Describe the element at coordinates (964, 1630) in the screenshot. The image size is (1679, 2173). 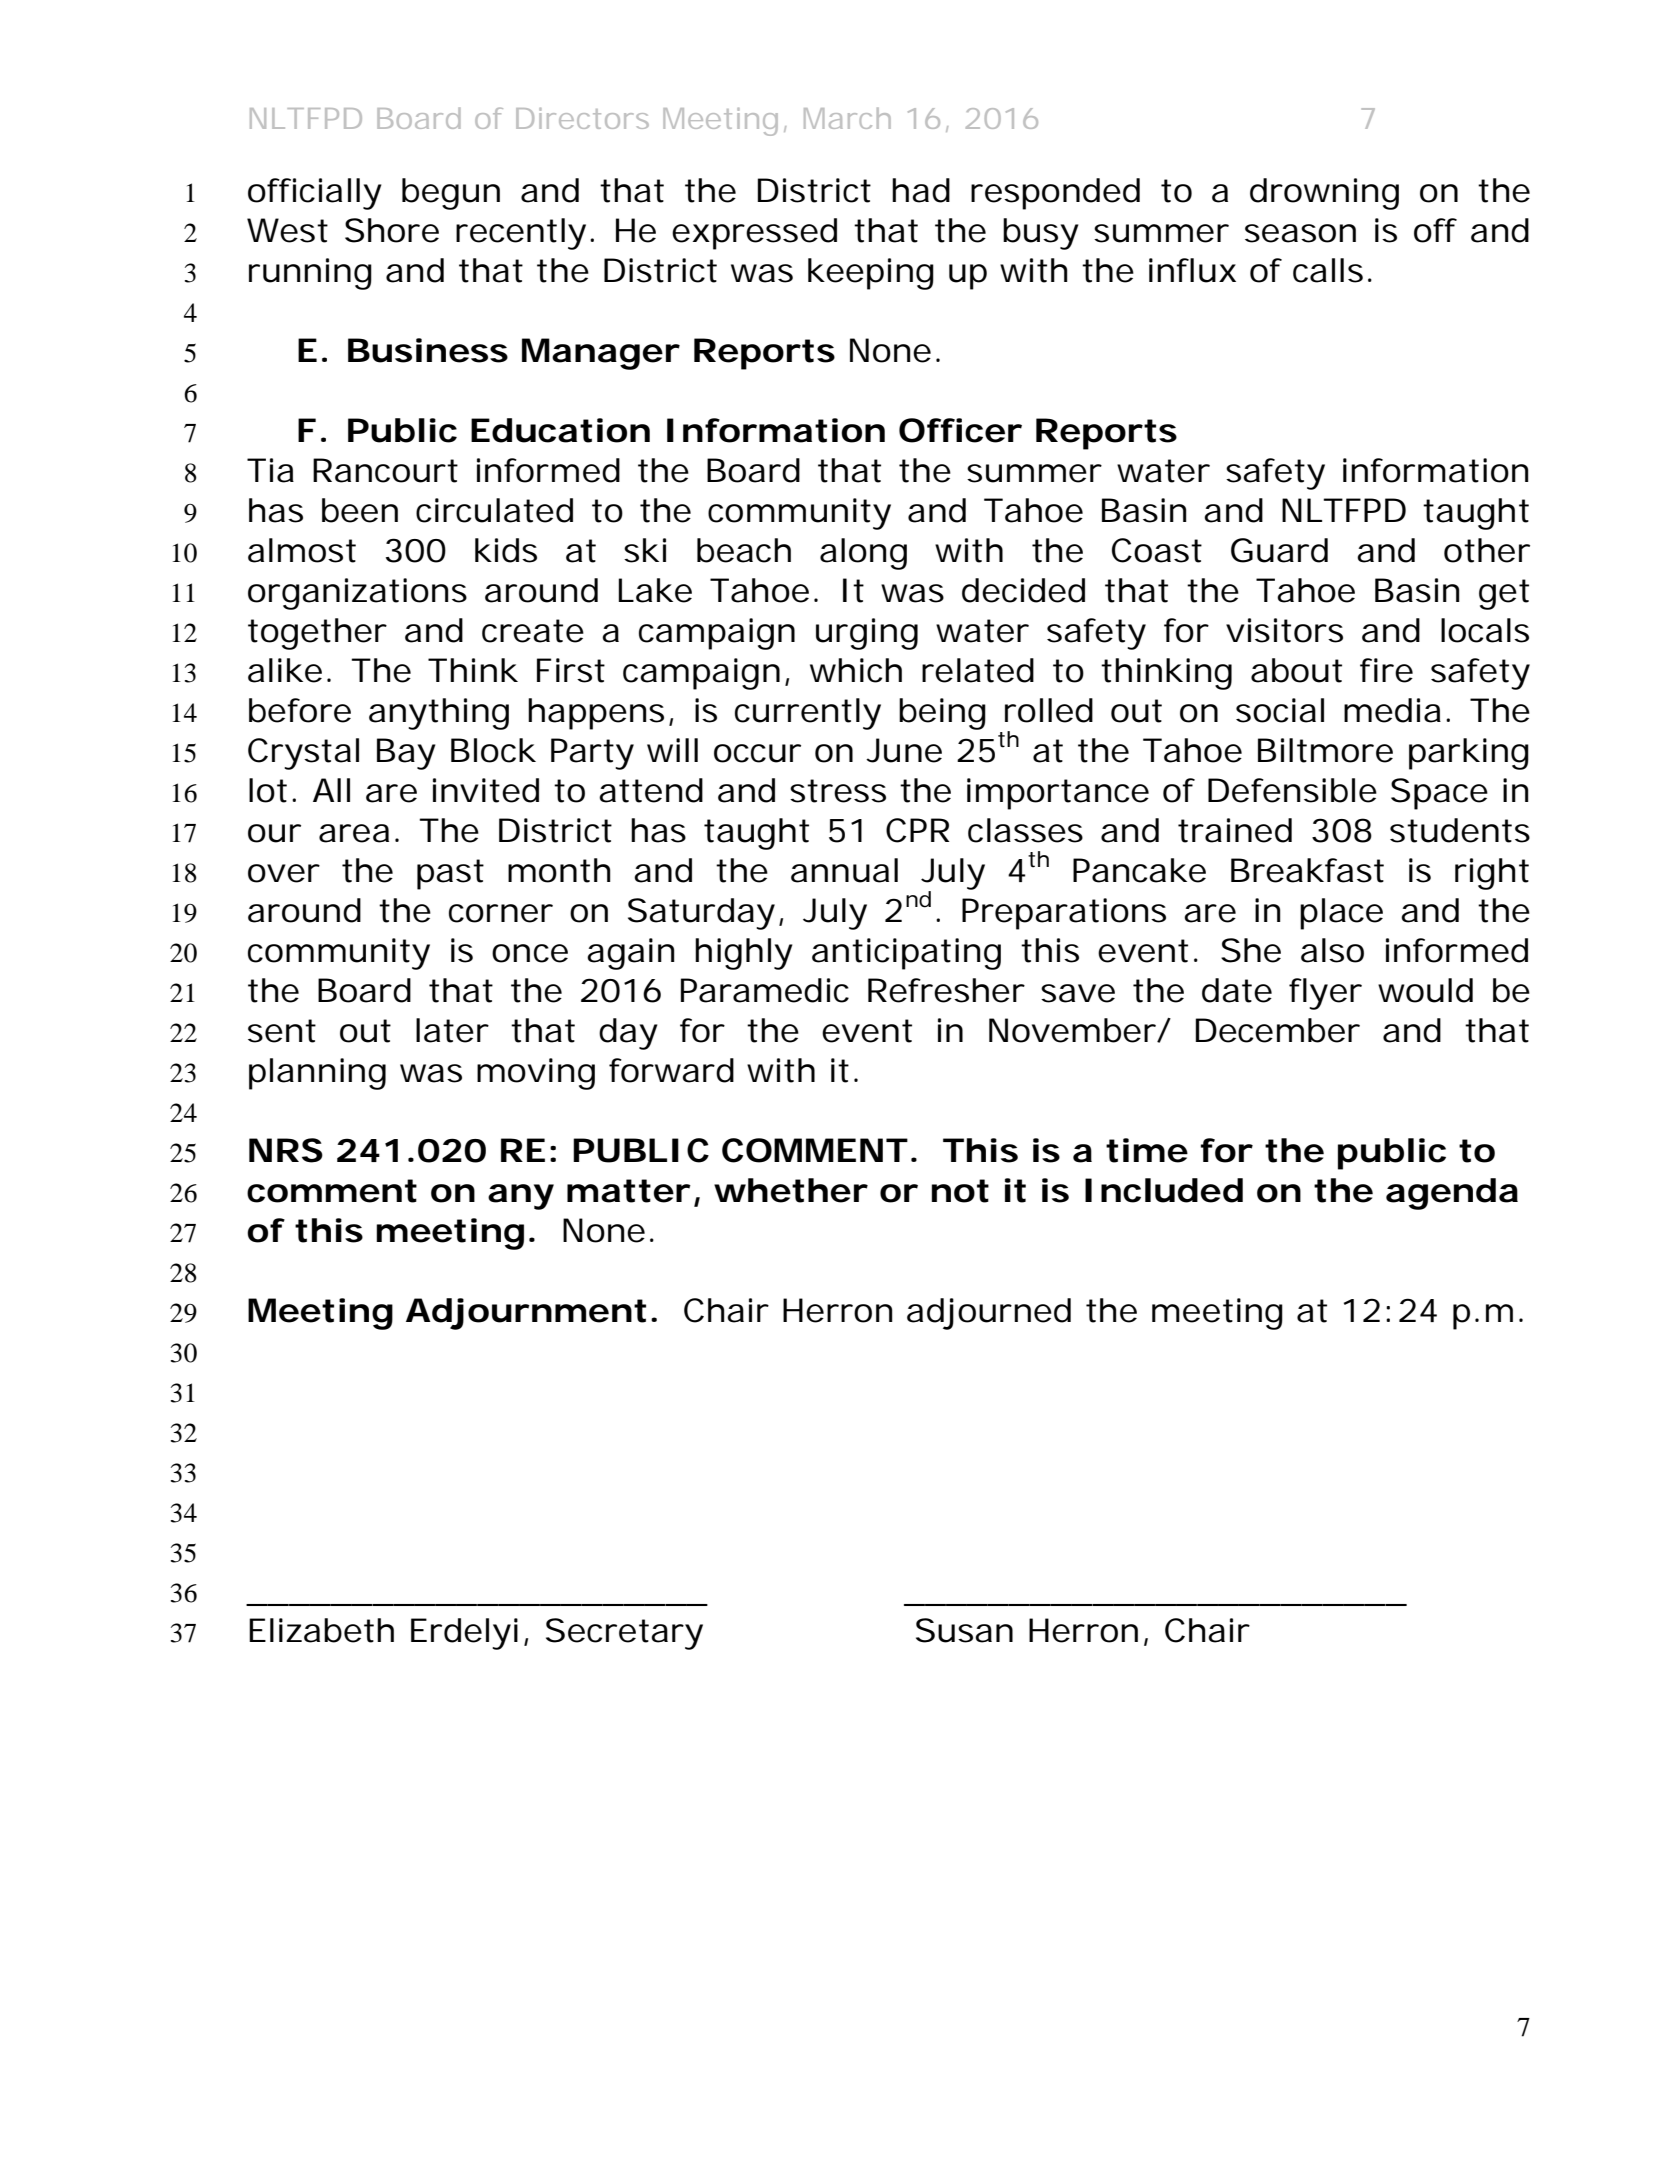
I see `Susan` at that location.
